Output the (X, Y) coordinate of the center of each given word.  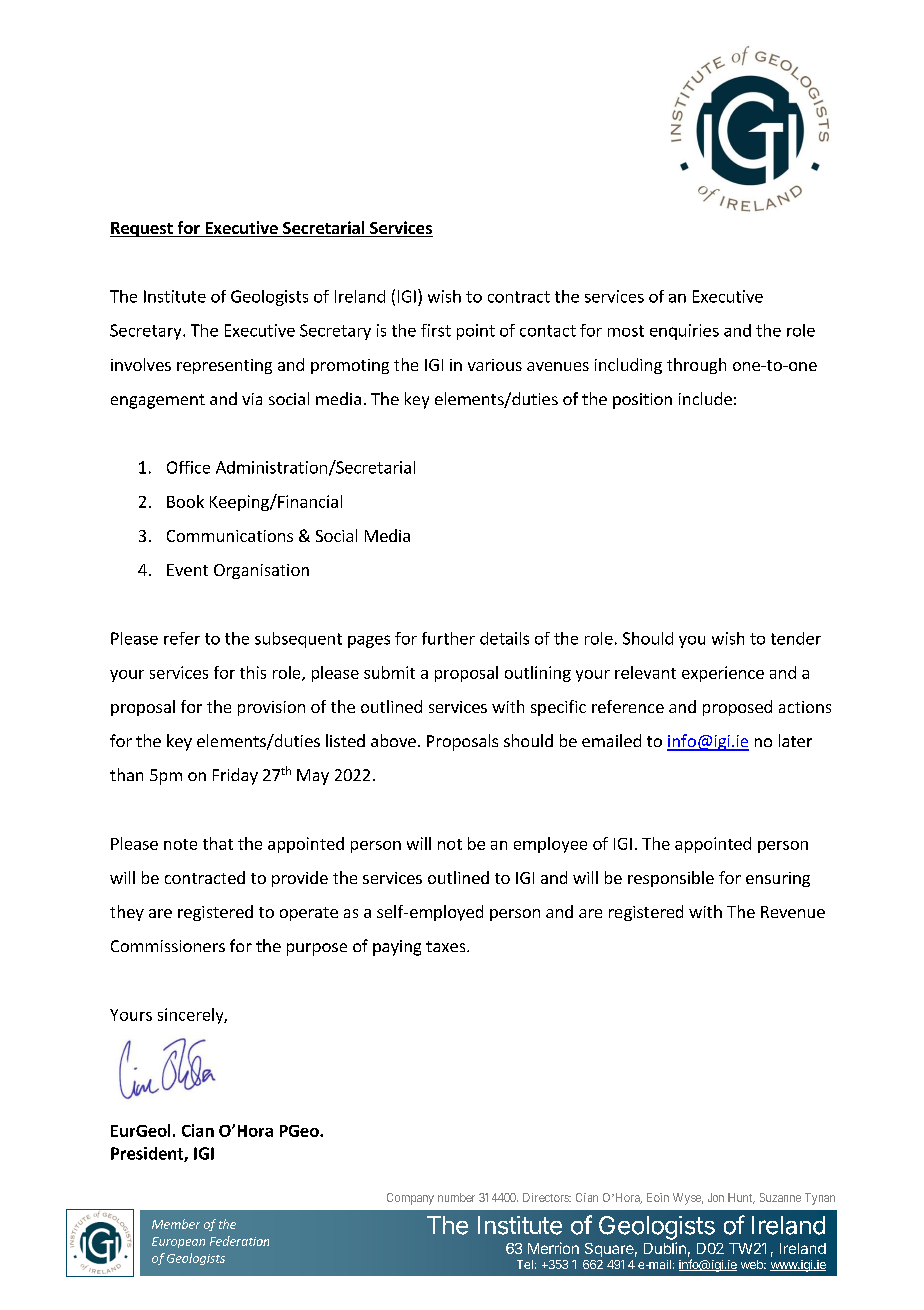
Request (142, 229)
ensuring (778, 879)
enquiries (684, 332)
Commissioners (168, 946)
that (218, 843)
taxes (447, 946)
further (448, 638)
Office (188, 467)
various (495, 365)
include (705, 398)
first (436, 330)
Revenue (793, 912)
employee (550, 845)
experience (723, 674)
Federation (239, 1241)
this (253, 672)
